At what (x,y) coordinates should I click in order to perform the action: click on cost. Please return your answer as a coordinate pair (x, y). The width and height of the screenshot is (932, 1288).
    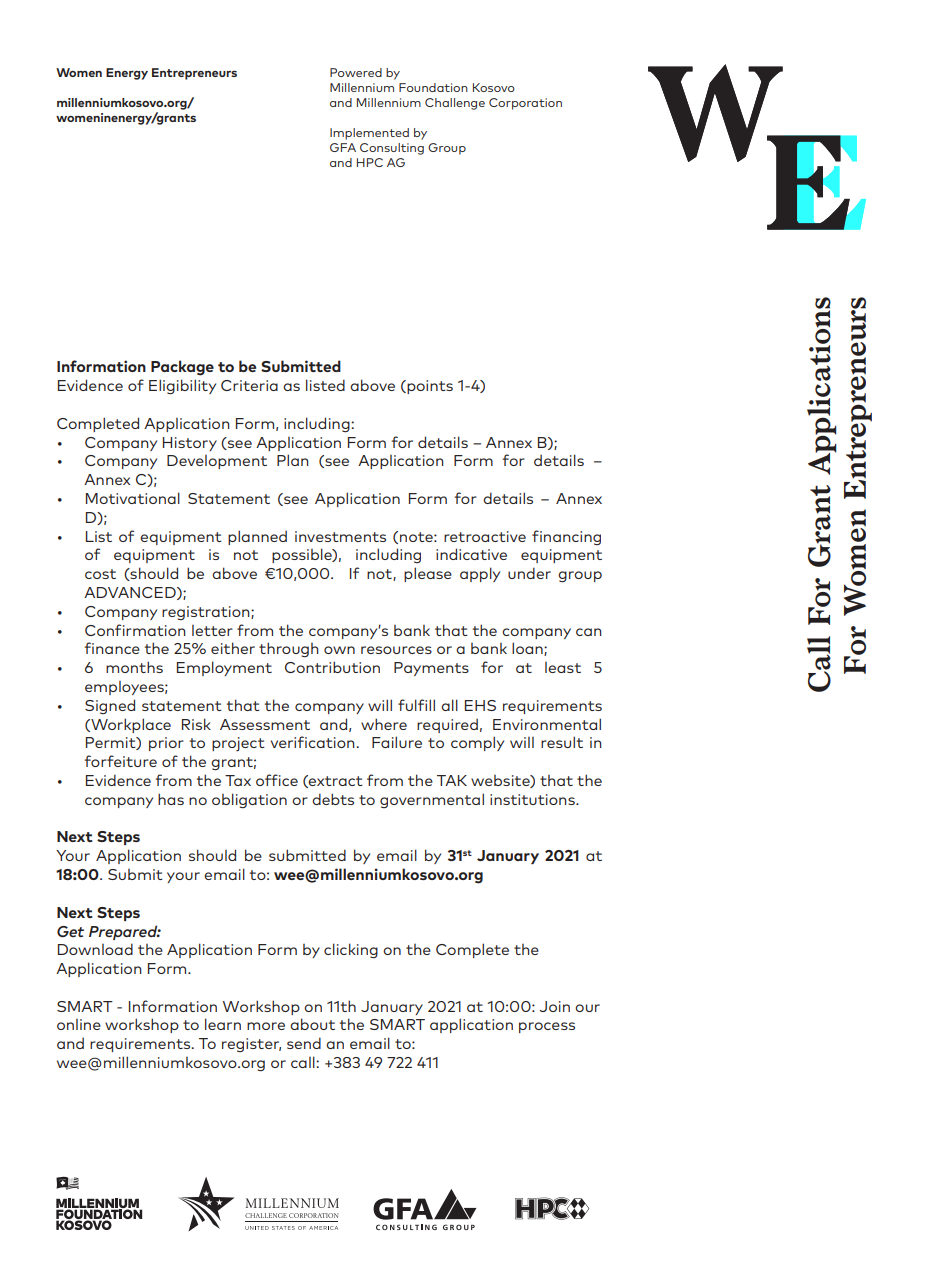
    Looking at the image, I should click on (100, 574).
